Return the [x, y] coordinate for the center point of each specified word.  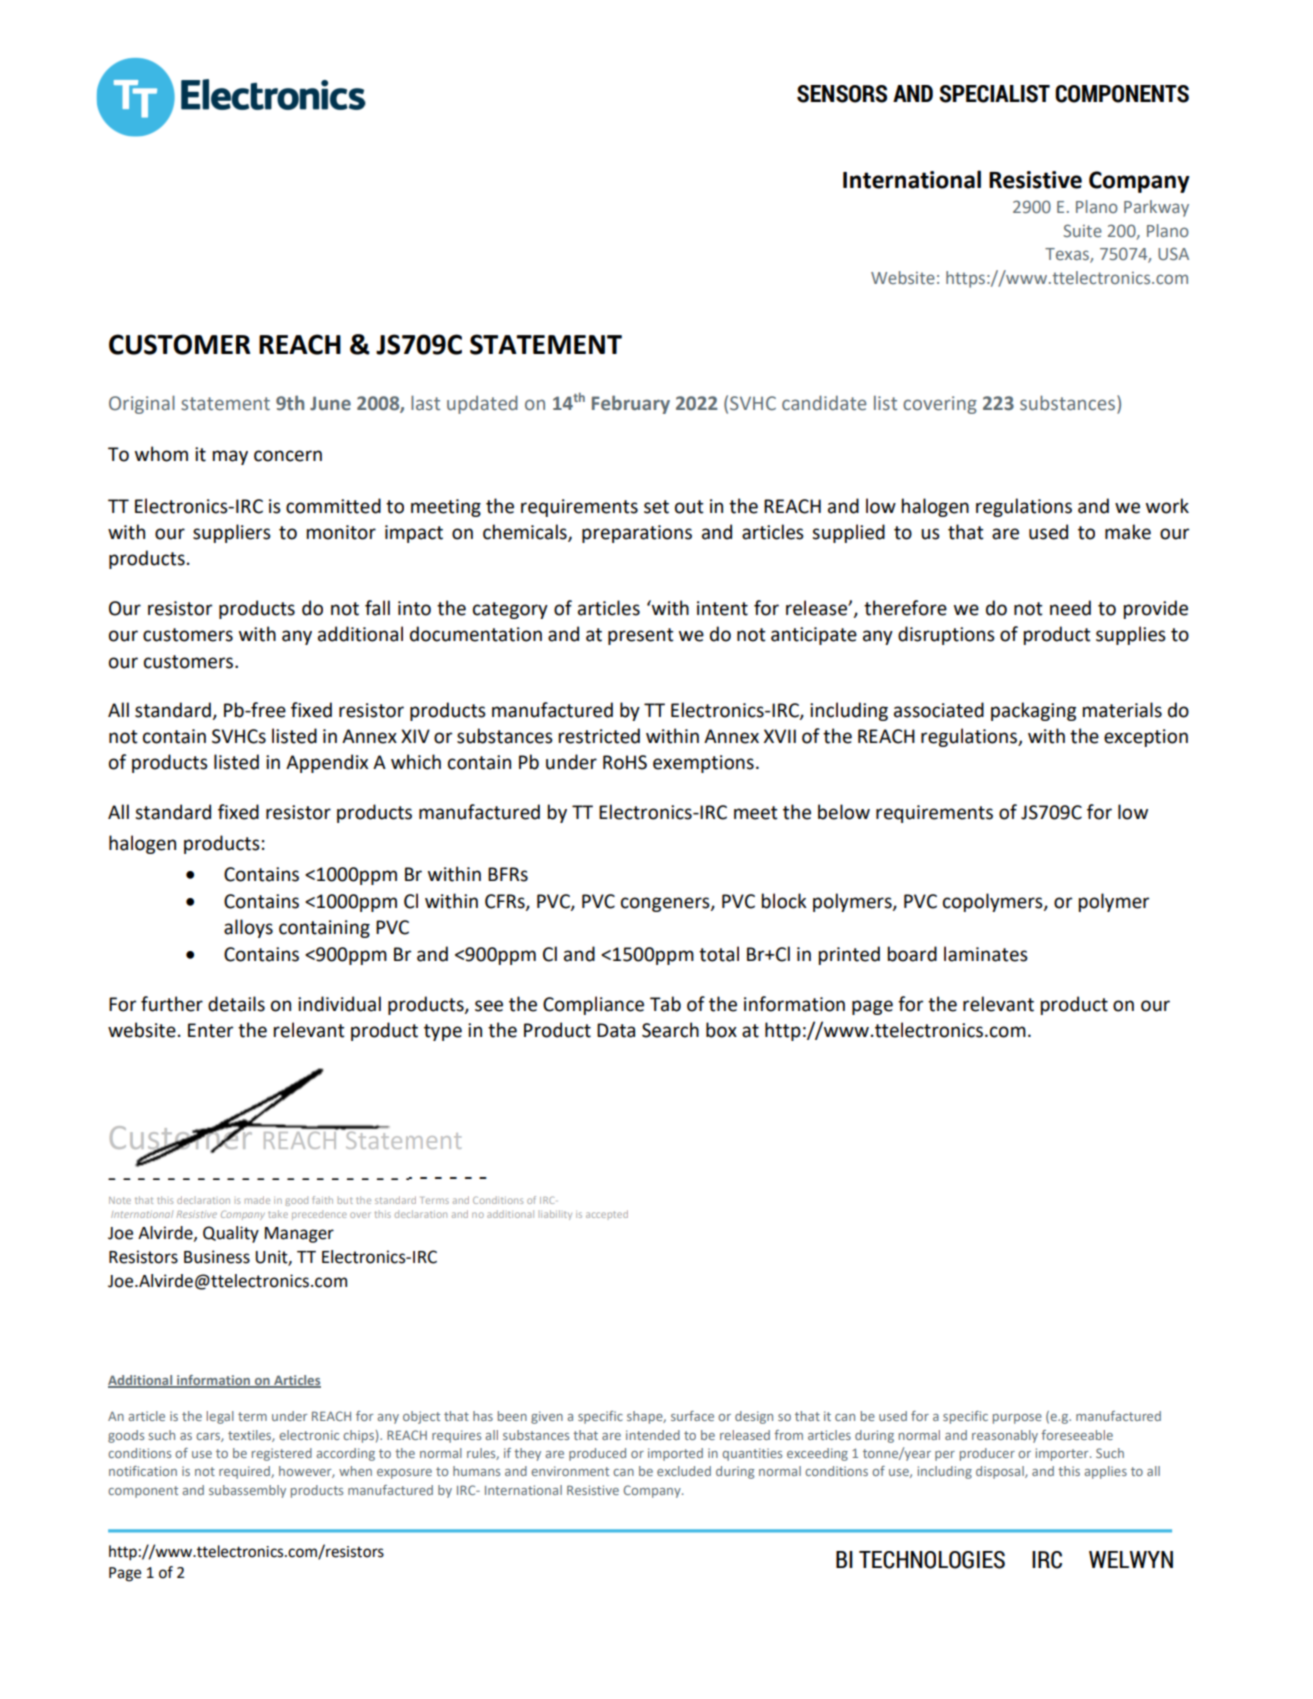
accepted [607, 1214]
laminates [986, 954]
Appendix [327, 763]
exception [1146, 738]
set [656, 507]
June [330, 403]
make [1128, 532]
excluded [684, 1471]
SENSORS [842, 94]
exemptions [703, 764]
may [230, 457]
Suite [1082, 230]
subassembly [247, 1491]
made [257, 1200]
